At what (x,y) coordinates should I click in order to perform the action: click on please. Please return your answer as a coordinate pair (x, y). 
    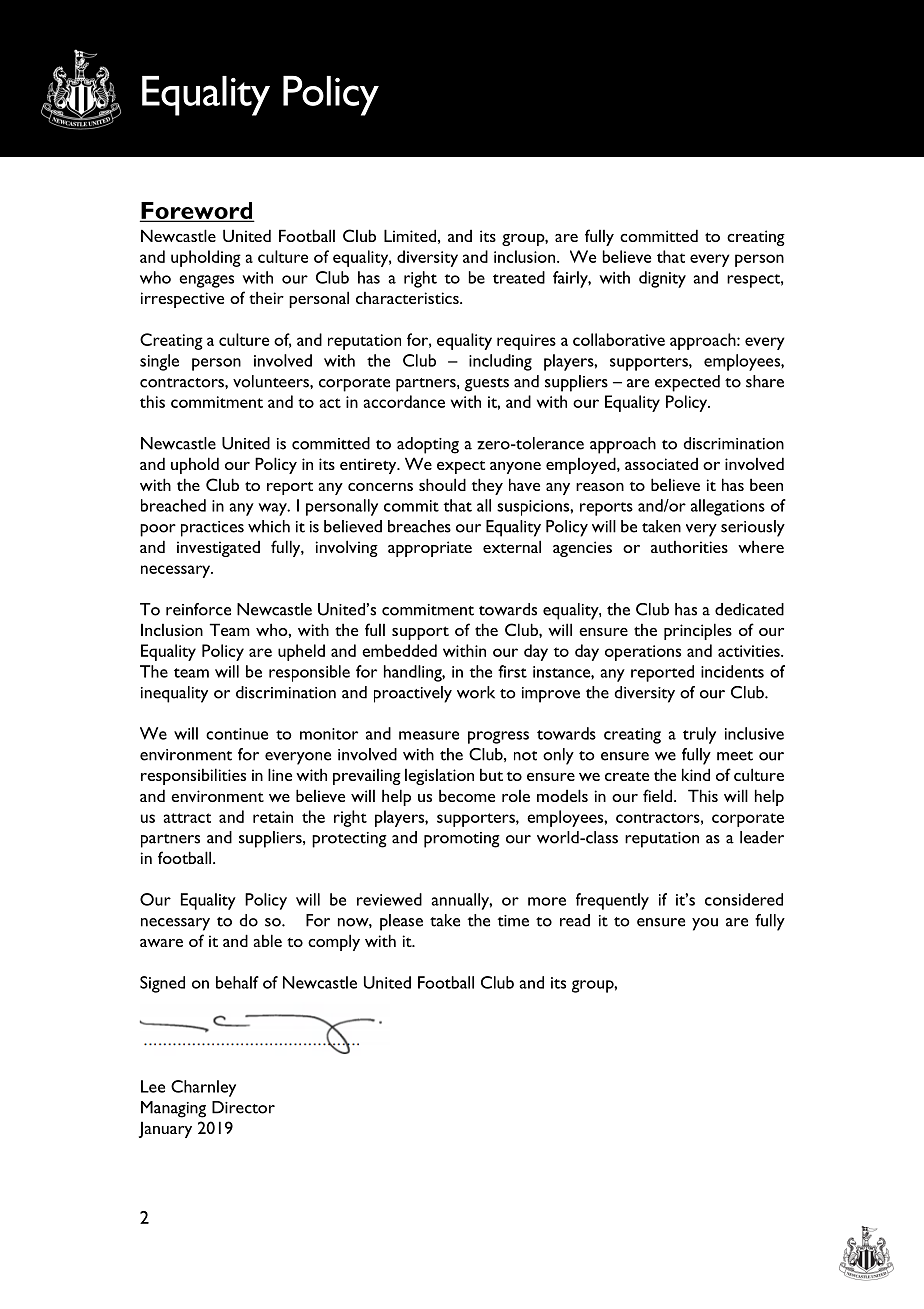
    Looking at the image, I should click on (401, 922).
